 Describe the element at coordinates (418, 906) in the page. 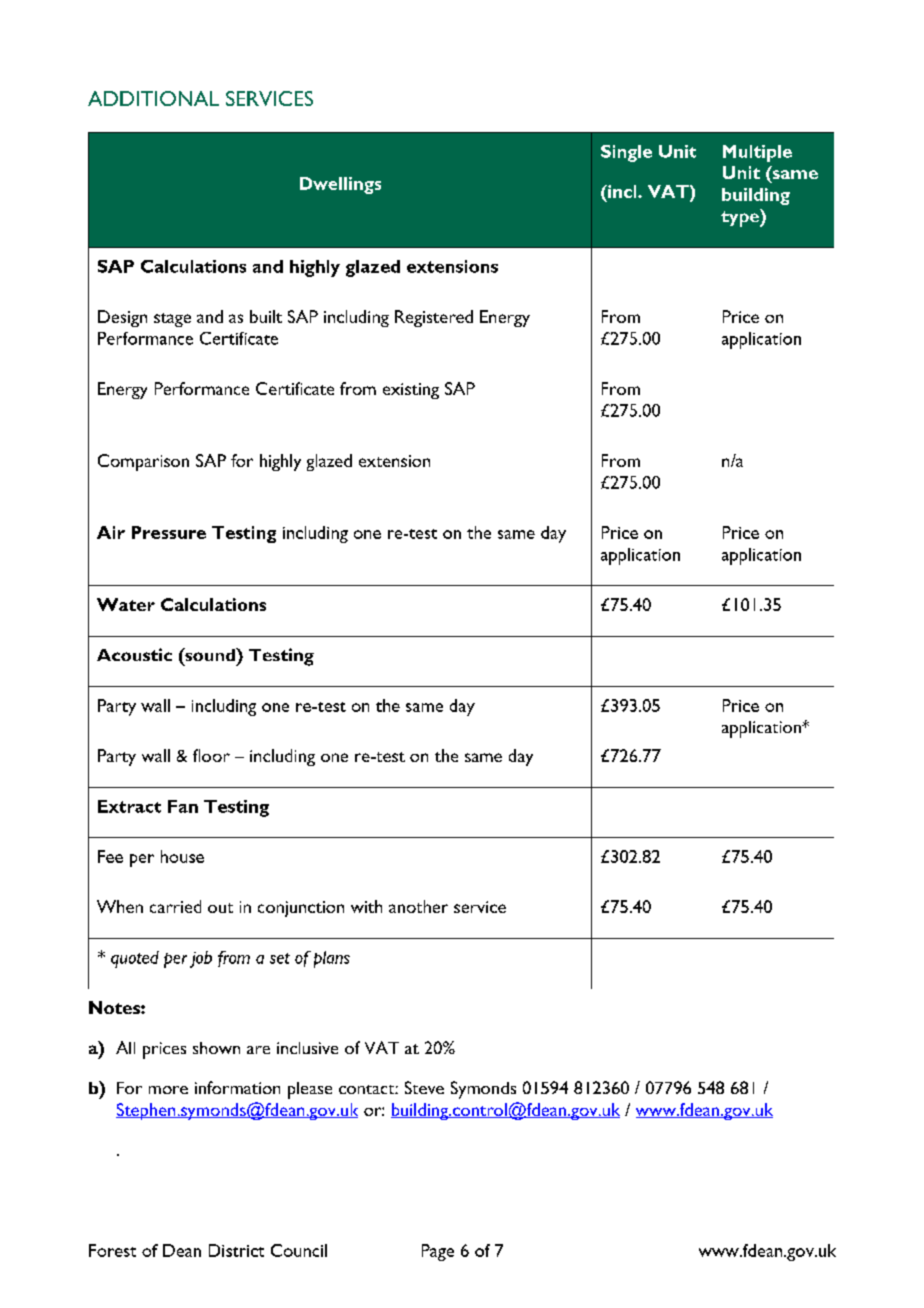

I see `another` at that location.
